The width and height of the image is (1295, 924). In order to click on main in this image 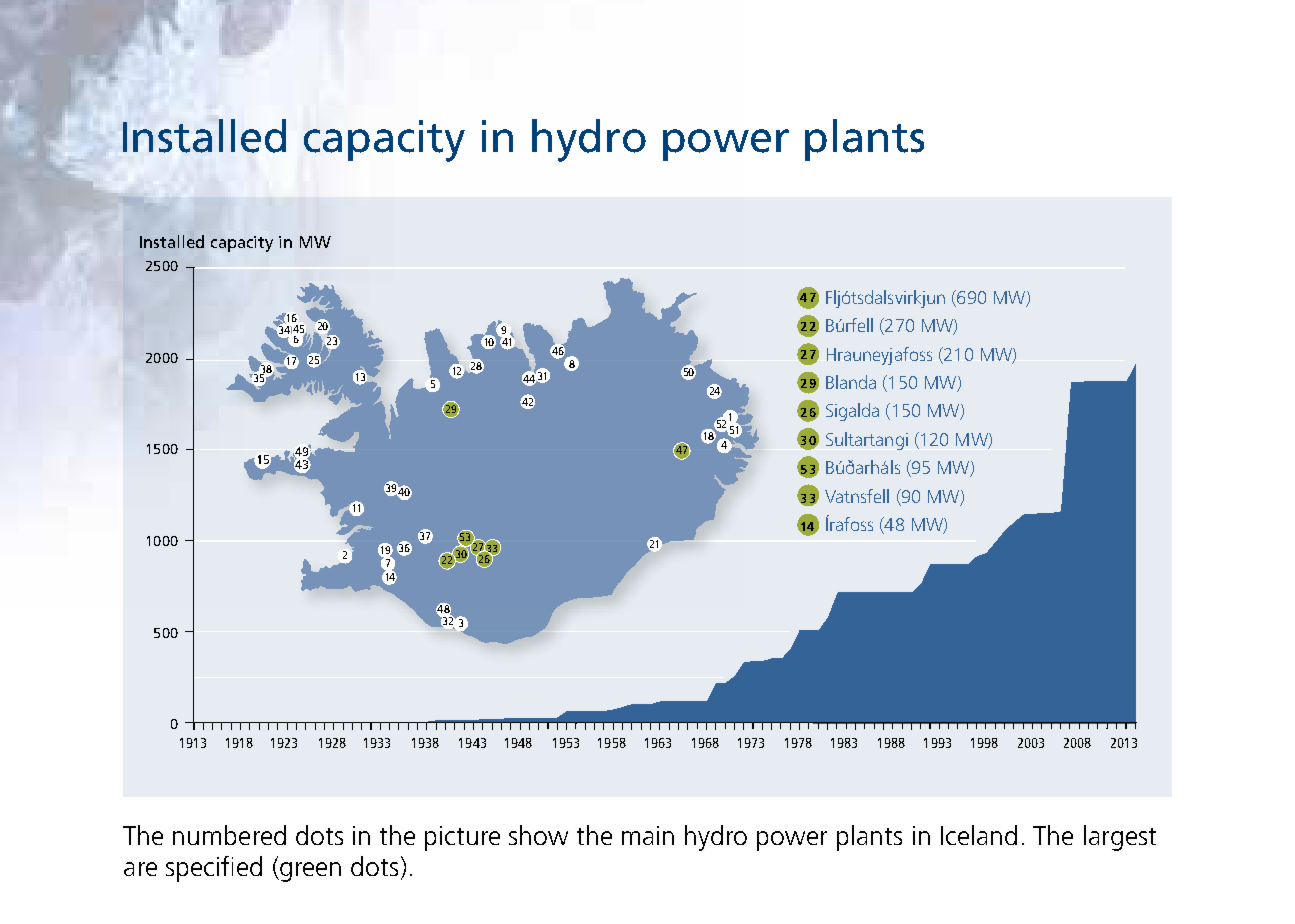, I will do `click(648, 835)`.
